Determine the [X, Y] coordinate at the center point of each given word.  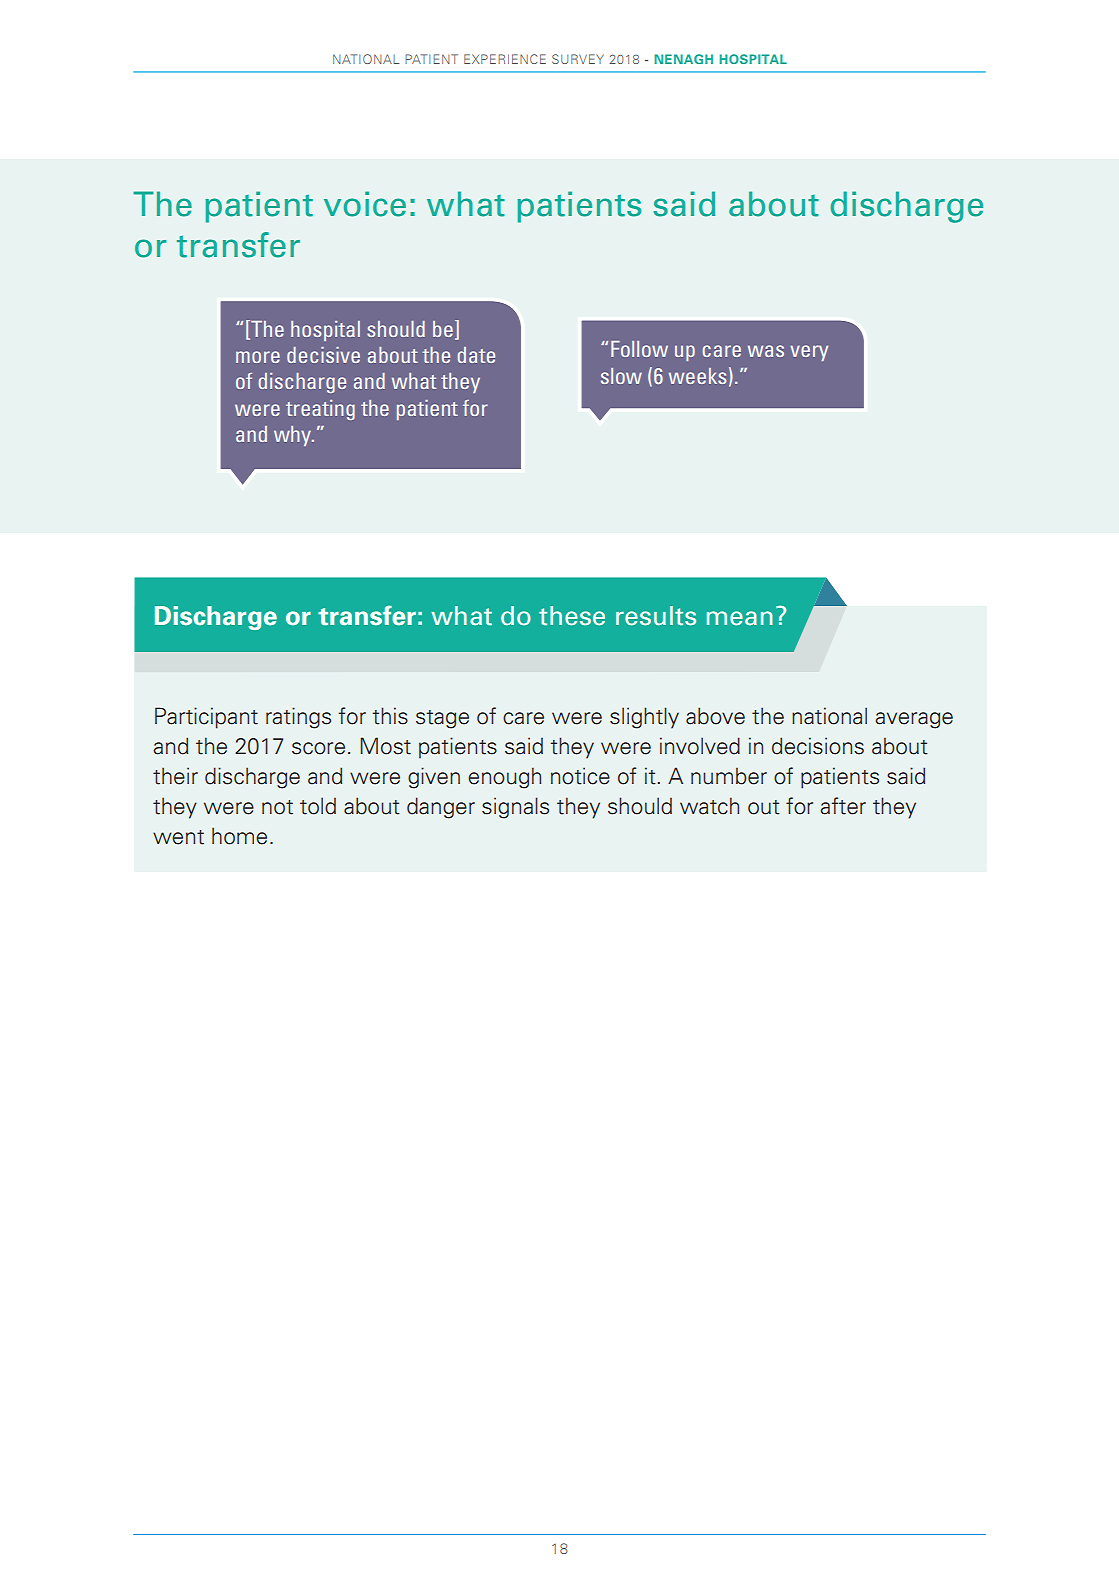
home [239, 836]
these [572, 616]
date [476, 355]
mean [740, 618]
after [843, 806]
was [766, 351]
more [258, 357]
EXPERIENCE [505, 59]
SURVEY [578, 59]
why [294, 436]
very [809, 353]
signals [515, 808]
